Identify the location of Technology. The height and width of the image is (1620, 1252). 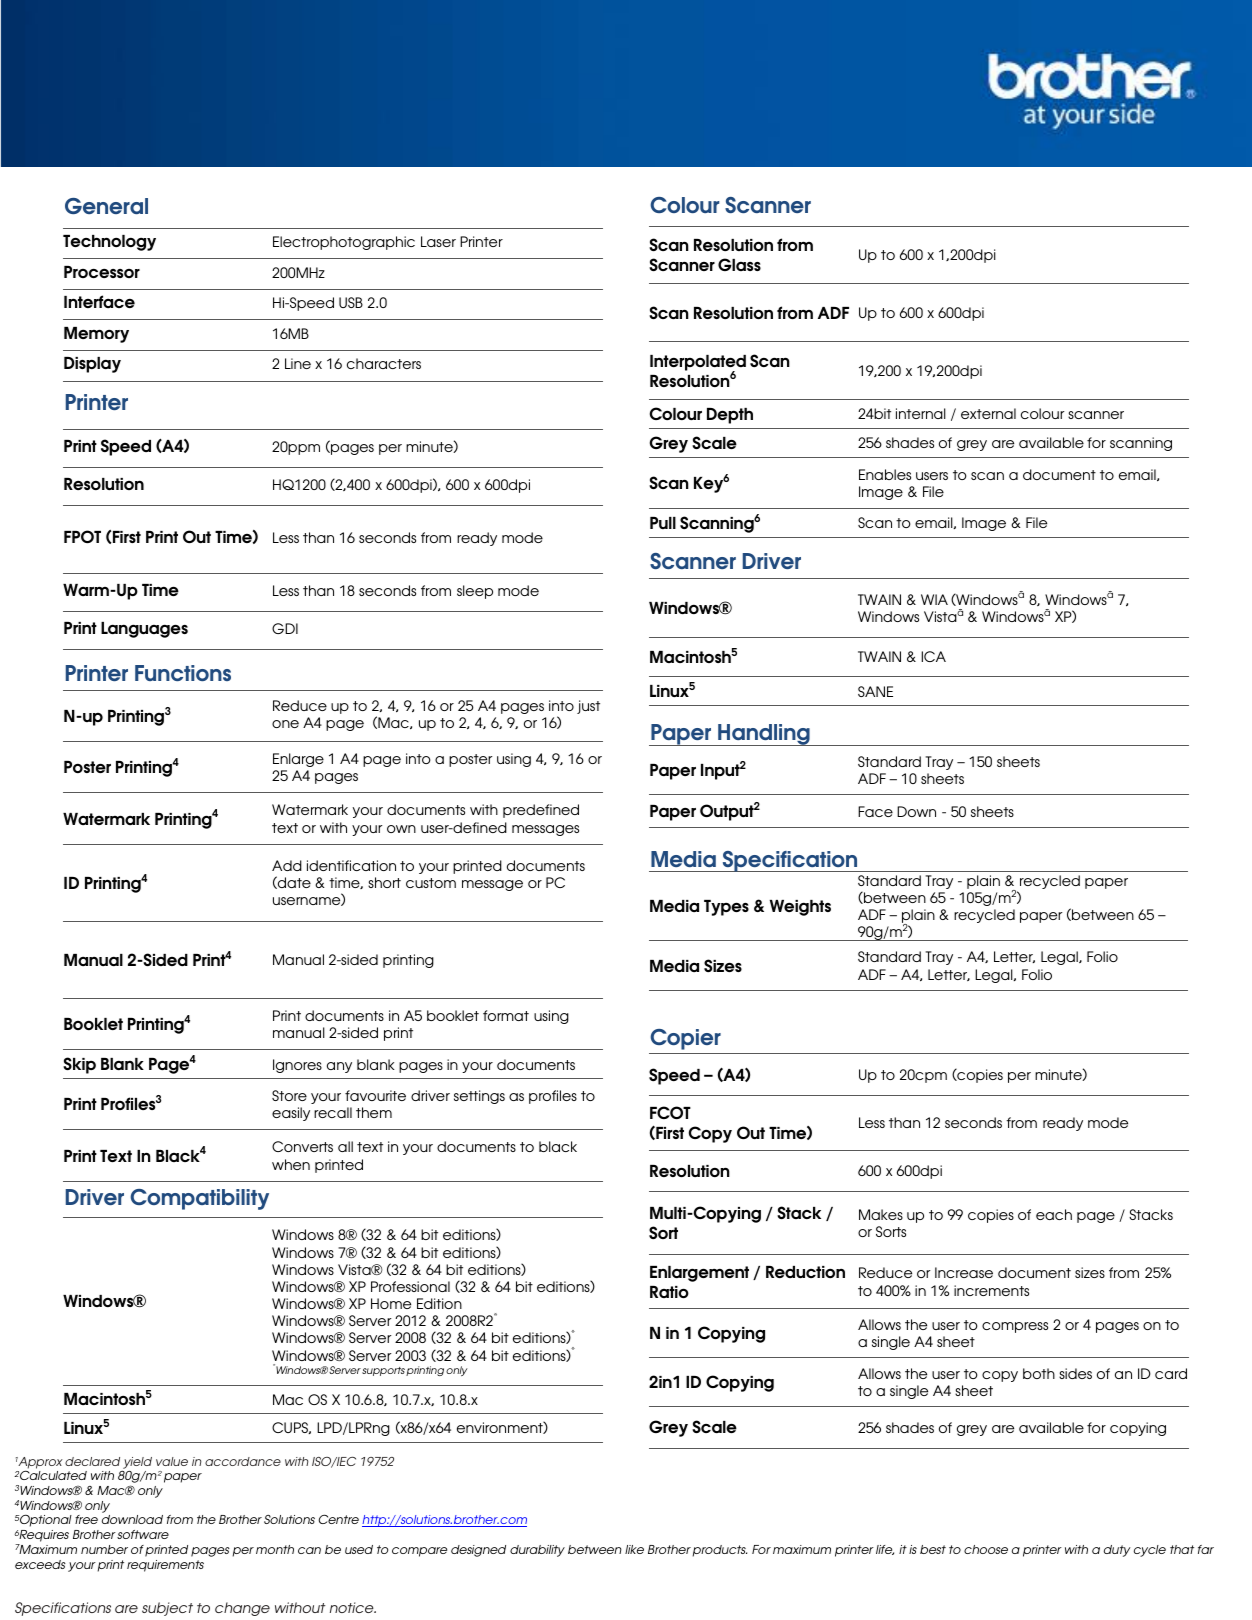
(109, 243).
